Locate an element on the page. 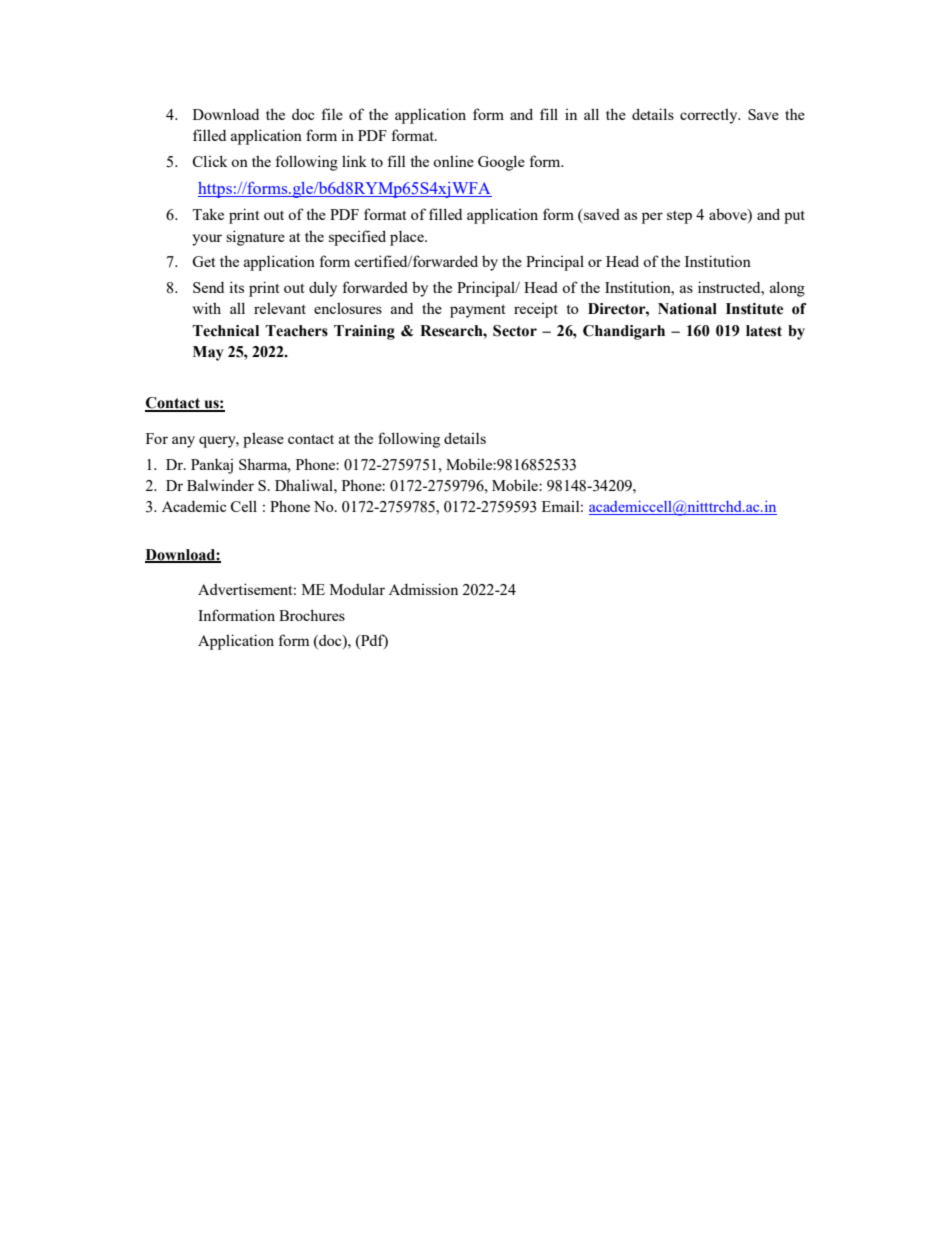 The image size is (952, 1233). Admission is located at coordinates (423, 589).
